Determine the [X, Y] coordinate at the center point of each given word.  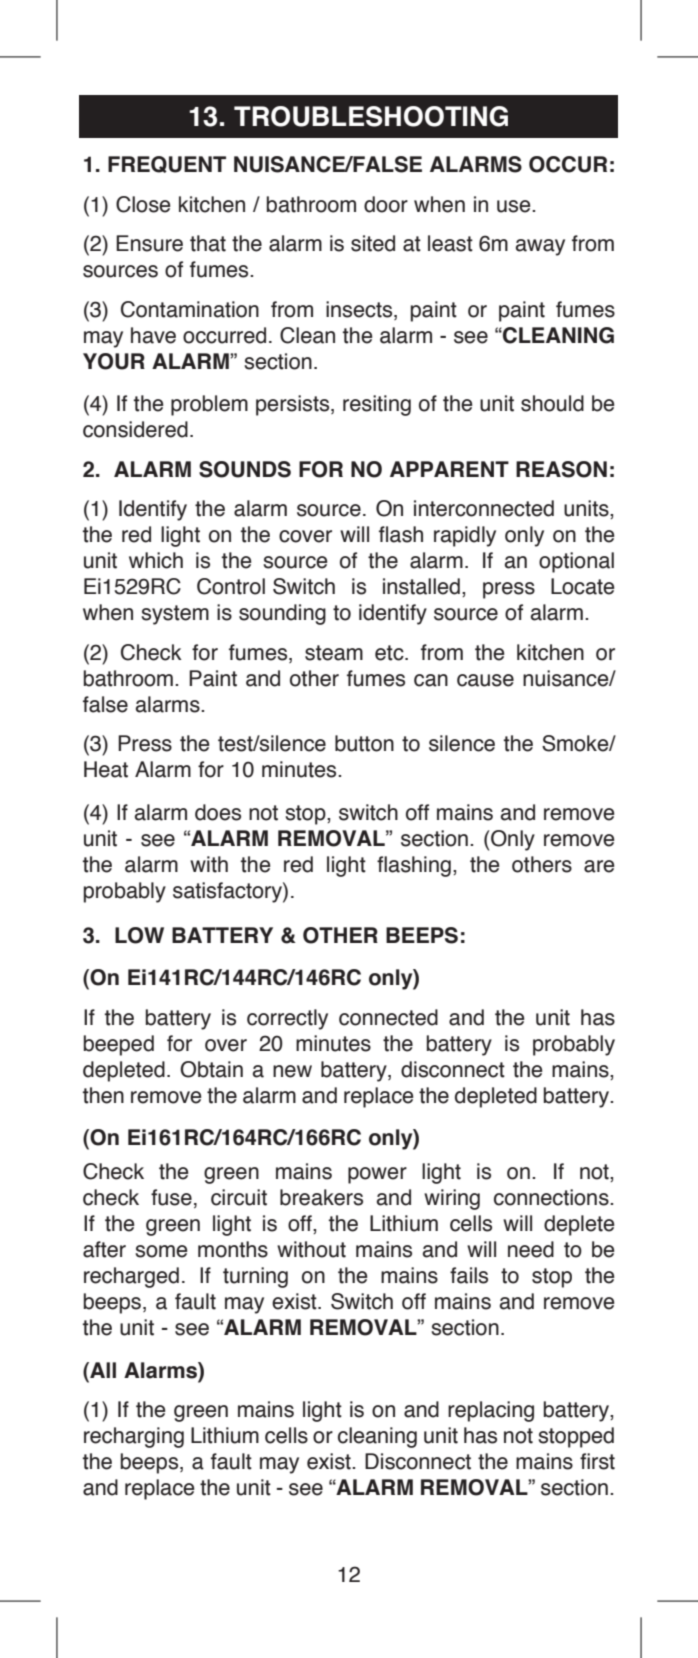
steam [334, 653]
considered [135, 429]
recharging [134, 1437]
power [377, 1175]
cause [485, 680]
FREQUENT [167, 164]
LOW [139, 935]
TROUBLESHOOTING [371, 116]
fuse [171, 1197]
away [540, 247]
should [552, 403]
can [431, 680]
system [175, 615]
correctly [287, 1019]
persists [294, 405]
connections [552, 1197]
